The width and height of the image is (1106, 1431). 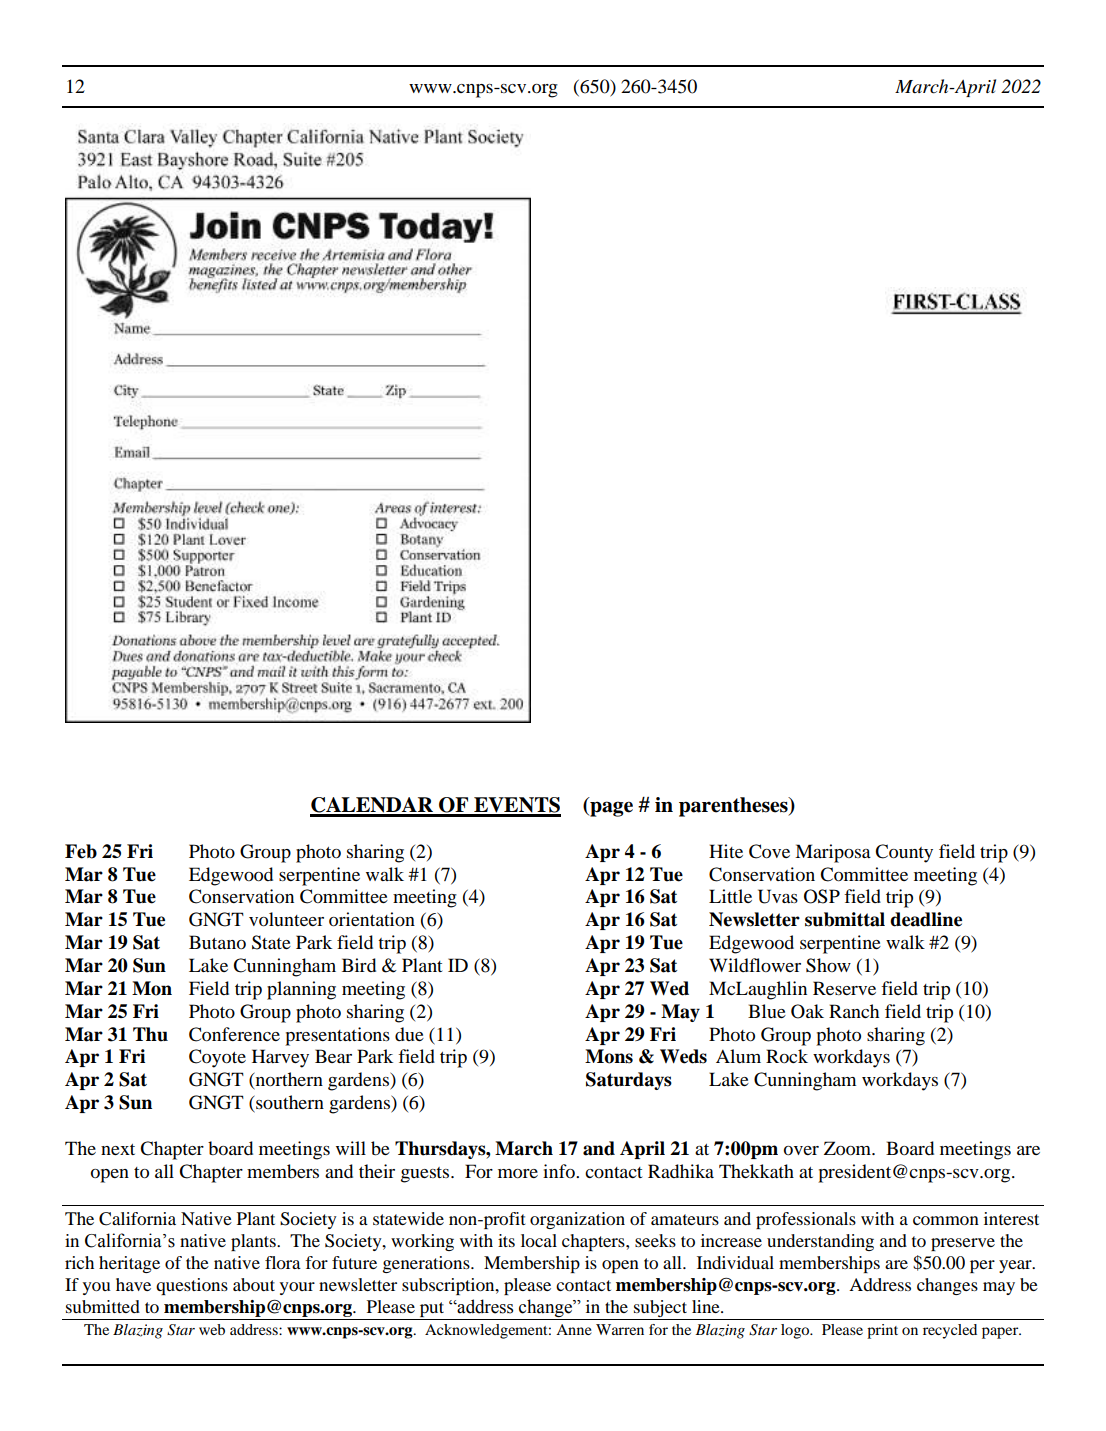 What do you see at coordinates (212, 1329) in the image?
I see `web` at bounding box center [212, 1329].
